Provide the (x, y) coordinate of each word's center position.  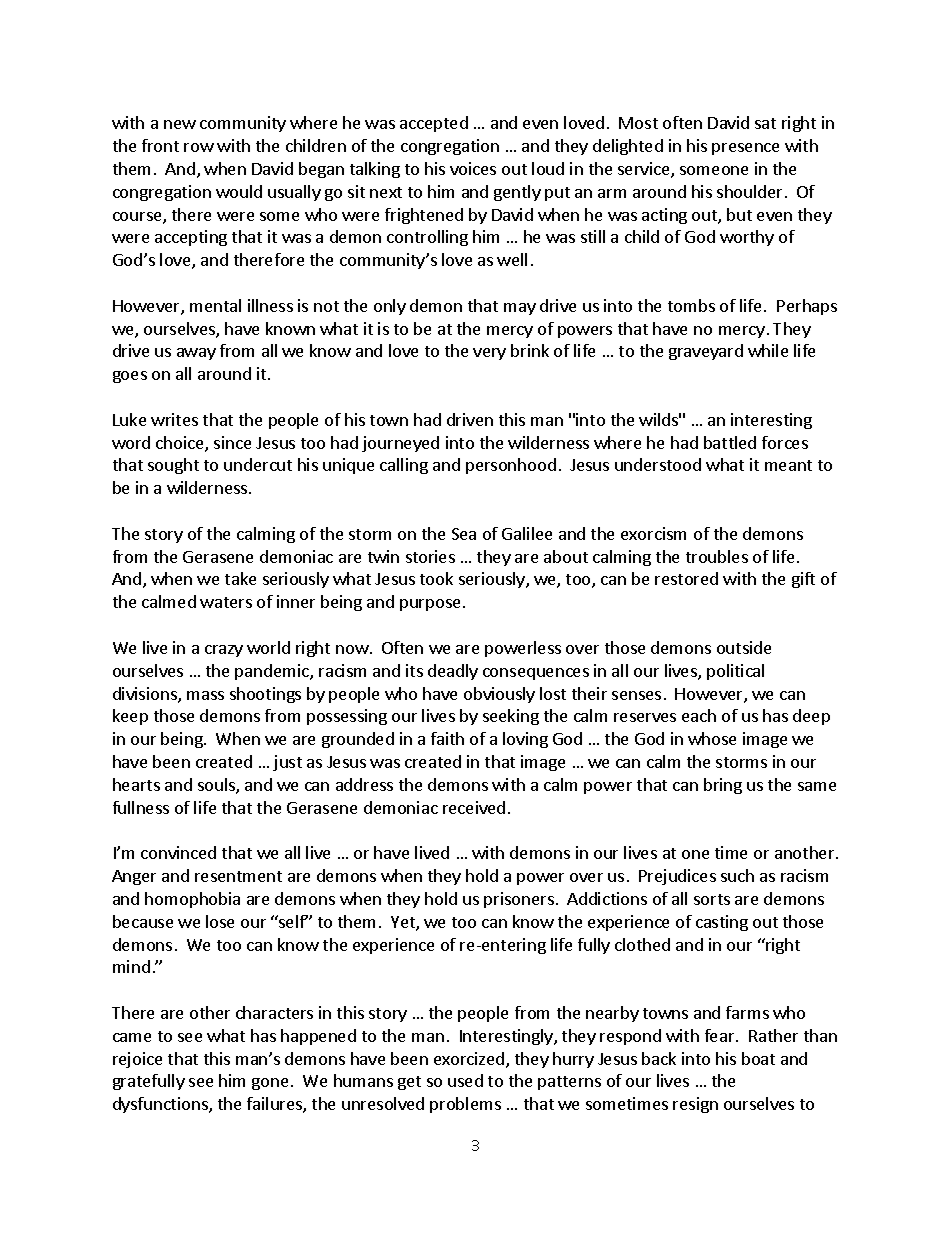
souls (217, 786)
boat (758, 1058)
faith (447, 738)
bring (723, 786)
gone (270, 1084)
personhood (511, 466)
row (199, 147)
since (232, 442)
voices (473, 168)
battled (730, 442)
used (465, 1080)
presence (745, 149)
